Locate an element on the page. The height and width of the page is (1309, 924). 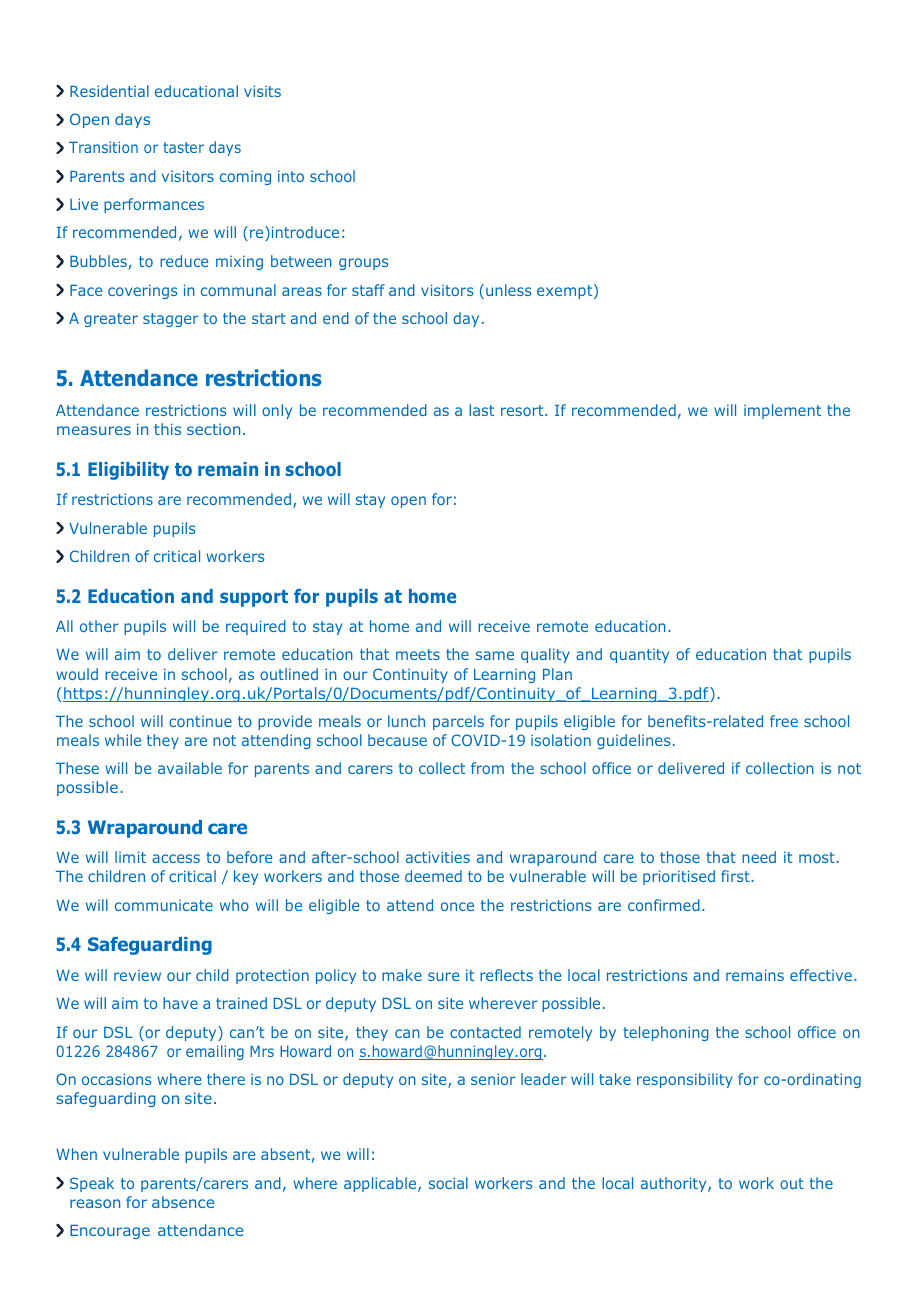
quantity is located at coordinates (639, 656).
